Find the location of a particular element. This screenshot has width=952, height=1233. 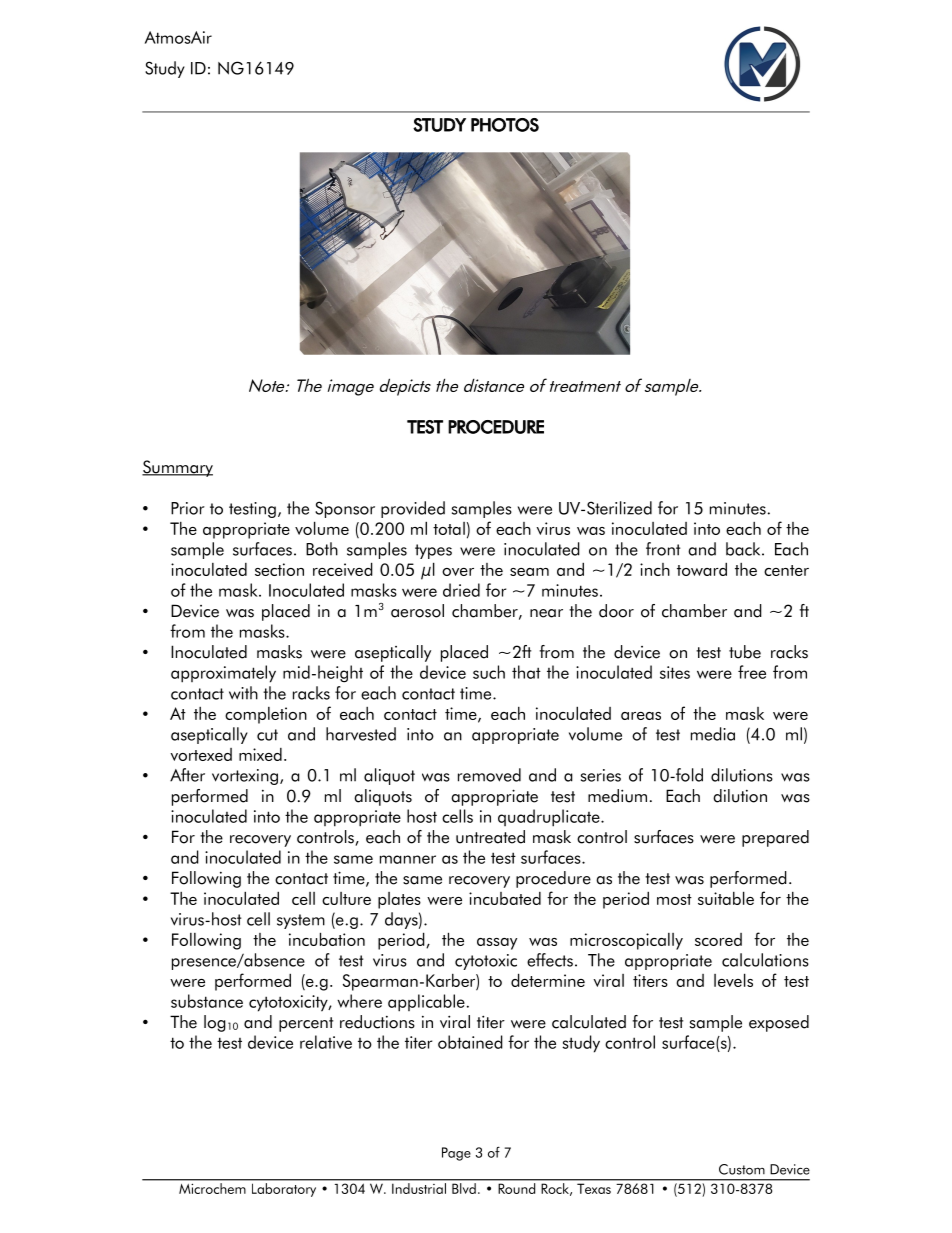

Page is located at coordinates (456, 1154).
